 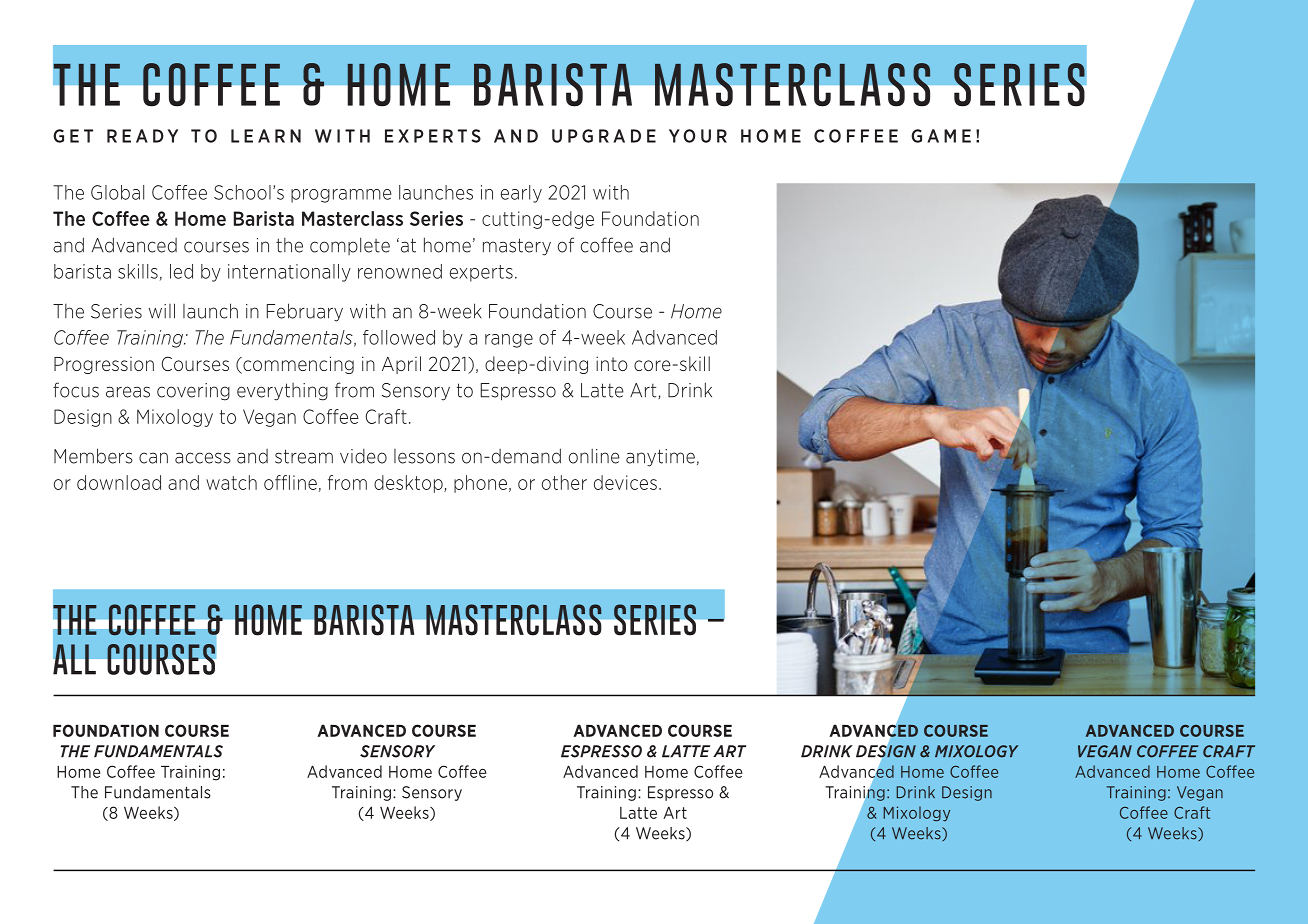 What do you see at coordinates (517, 247) in the screenshot?
I see `mastery` at bounding box center [517, 247].
